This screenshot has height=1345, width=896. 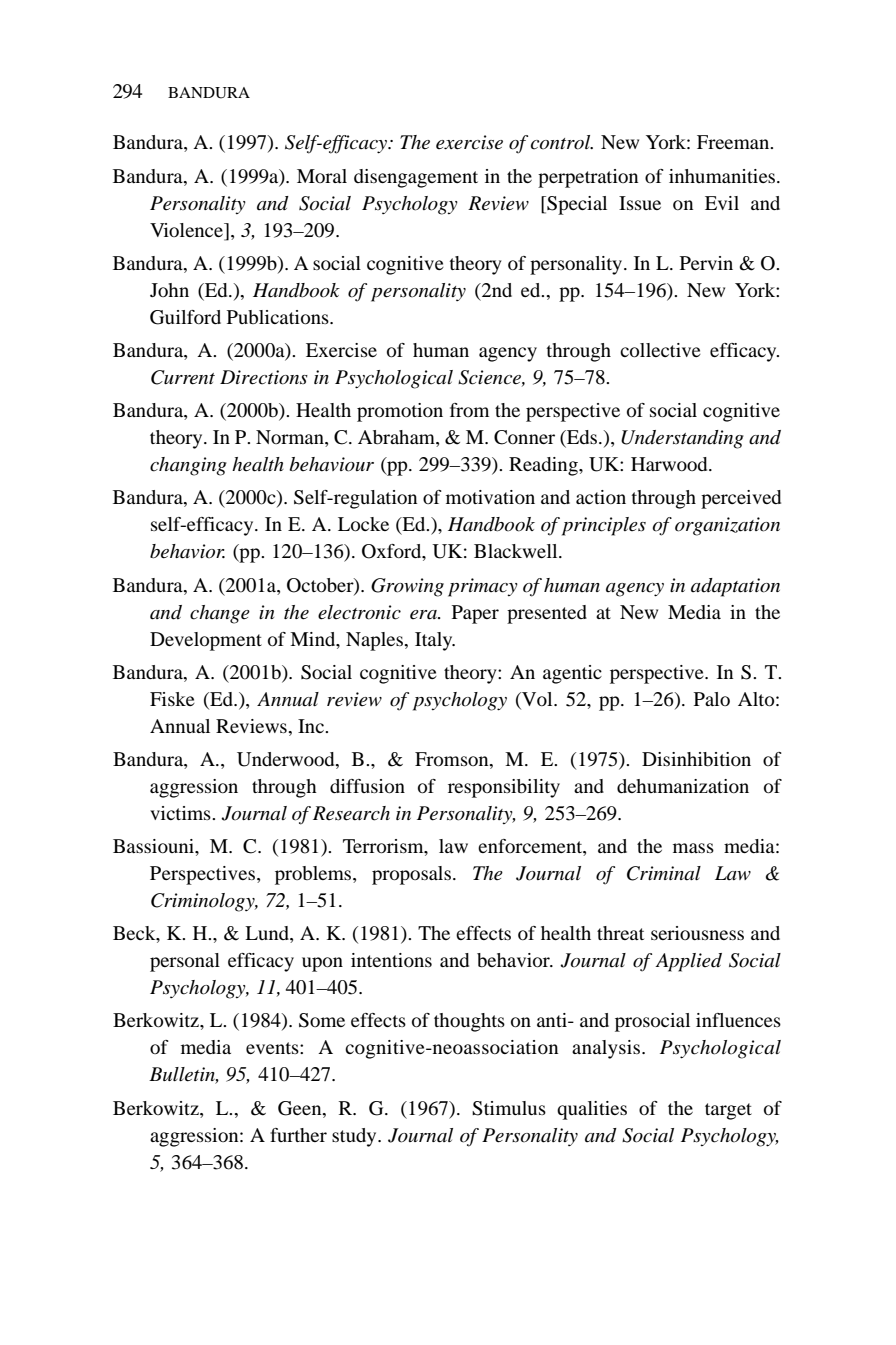 What do you see at coordinates (693, 848) in the screenshot?
I see `mass` at bounding box center [693, 848].
